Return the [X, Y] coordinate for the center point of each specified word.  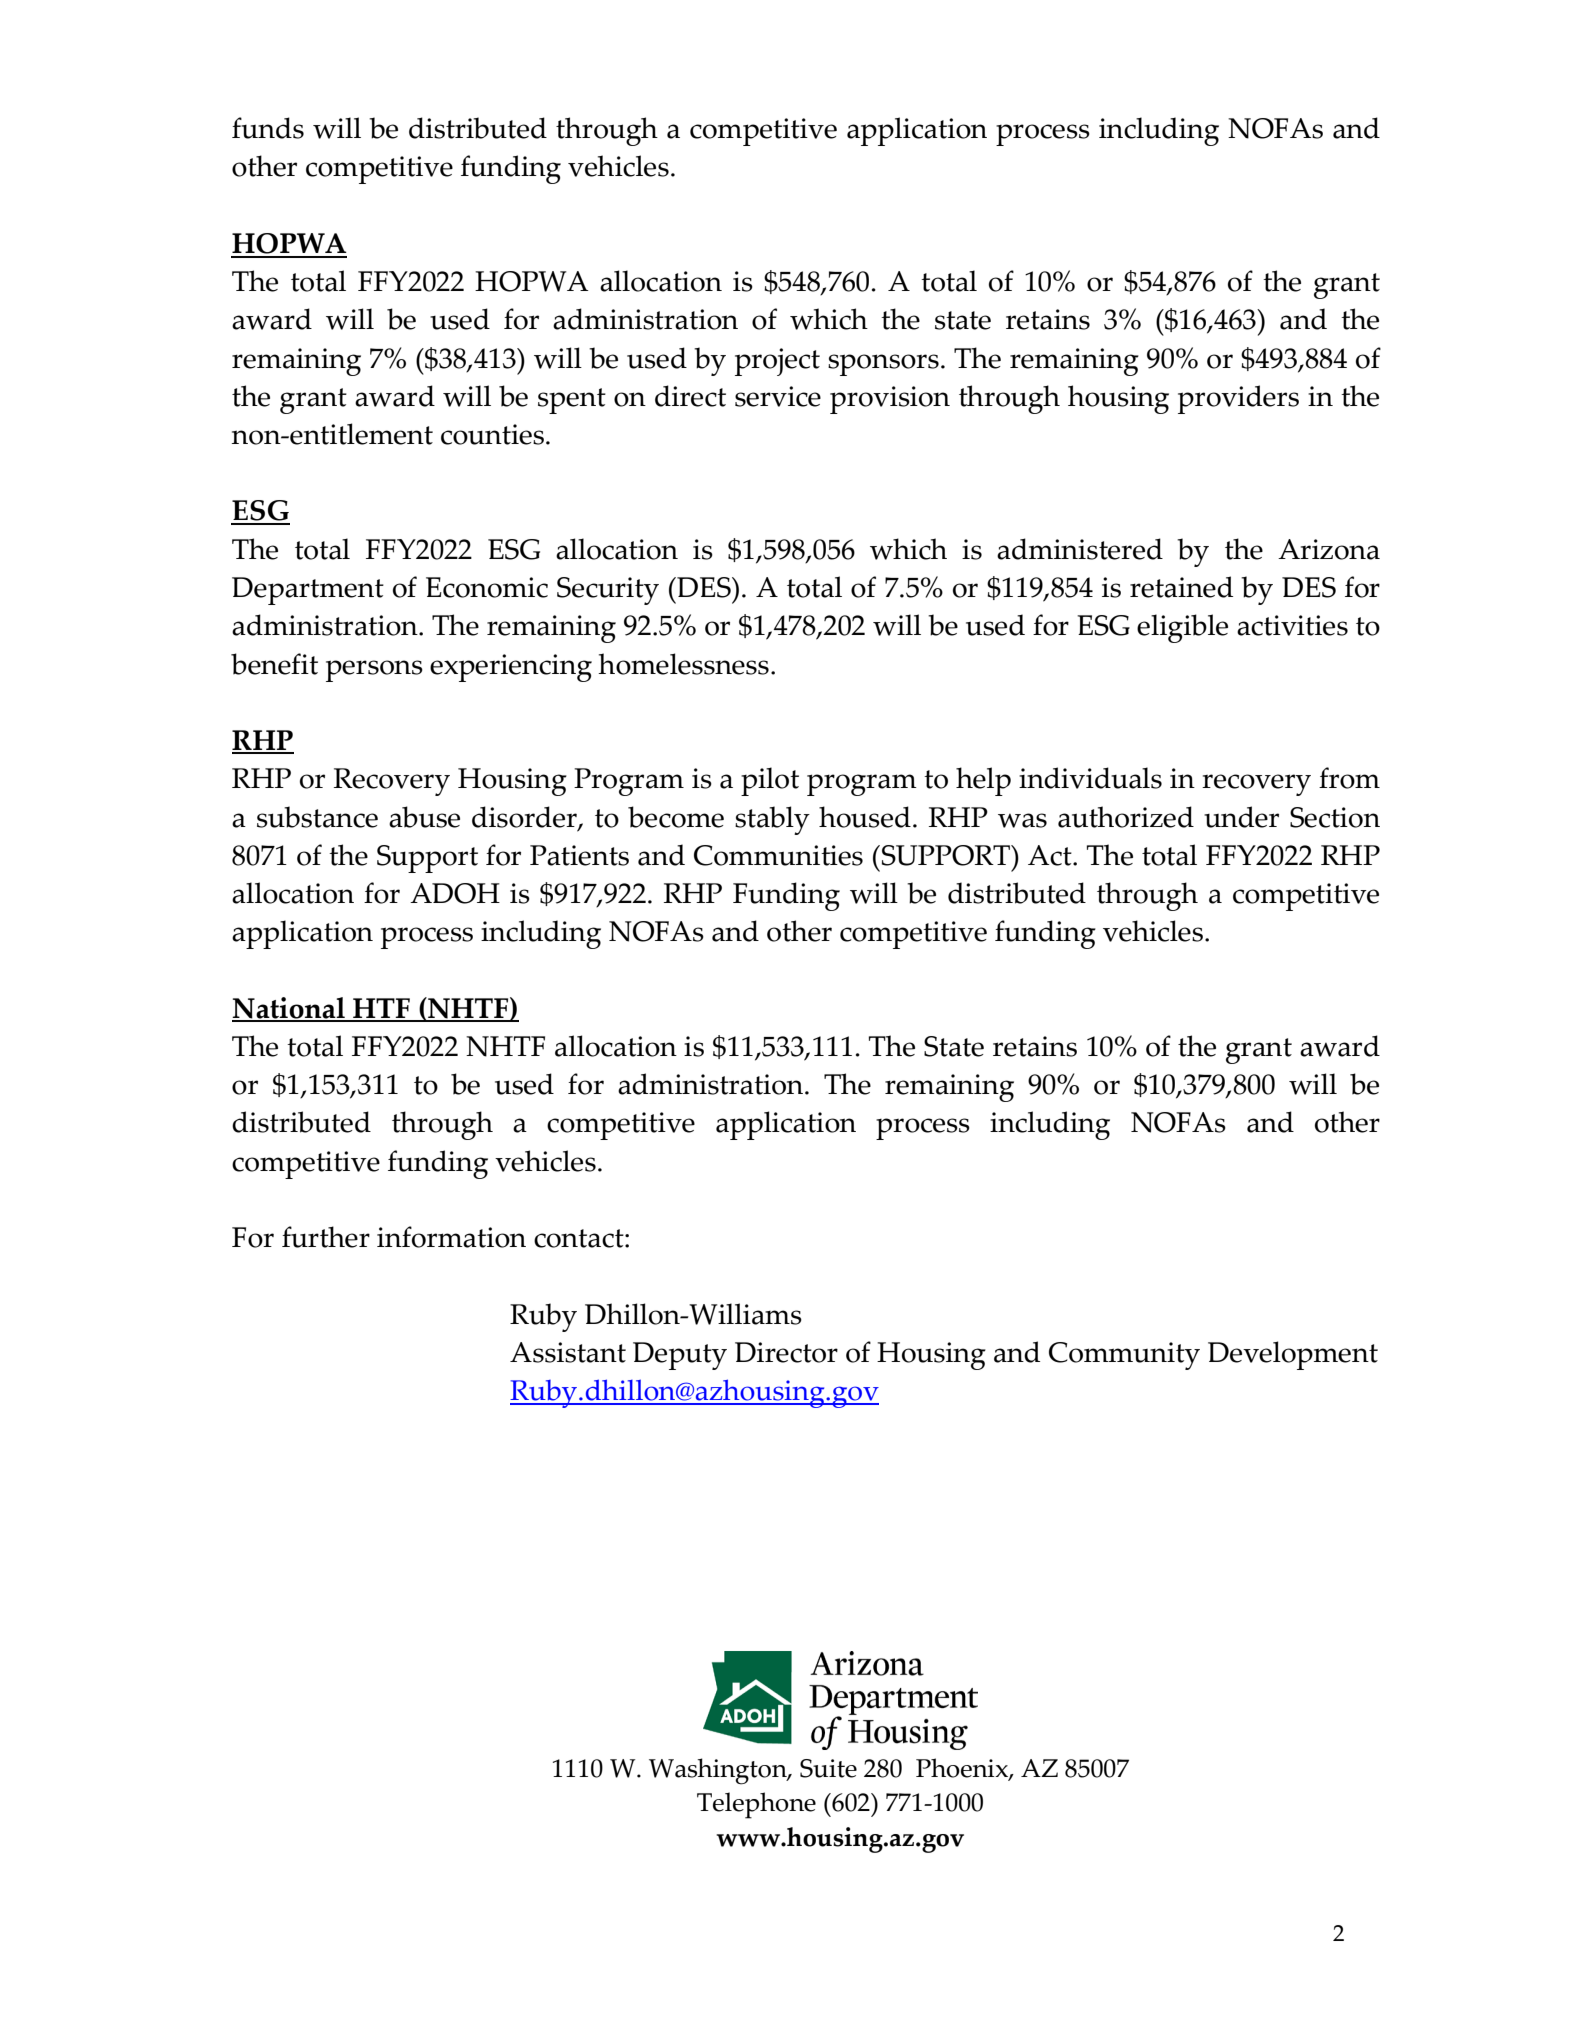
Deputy [680, 1356]
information [451, 1237]
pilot [770, 781]
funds [268, 128]
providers [1238, 399]
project [777, 362]
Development [1293, 1355]
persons [374, 671]
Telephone [756, 1805]
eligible [1182, 628]
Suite [828, 1768]
